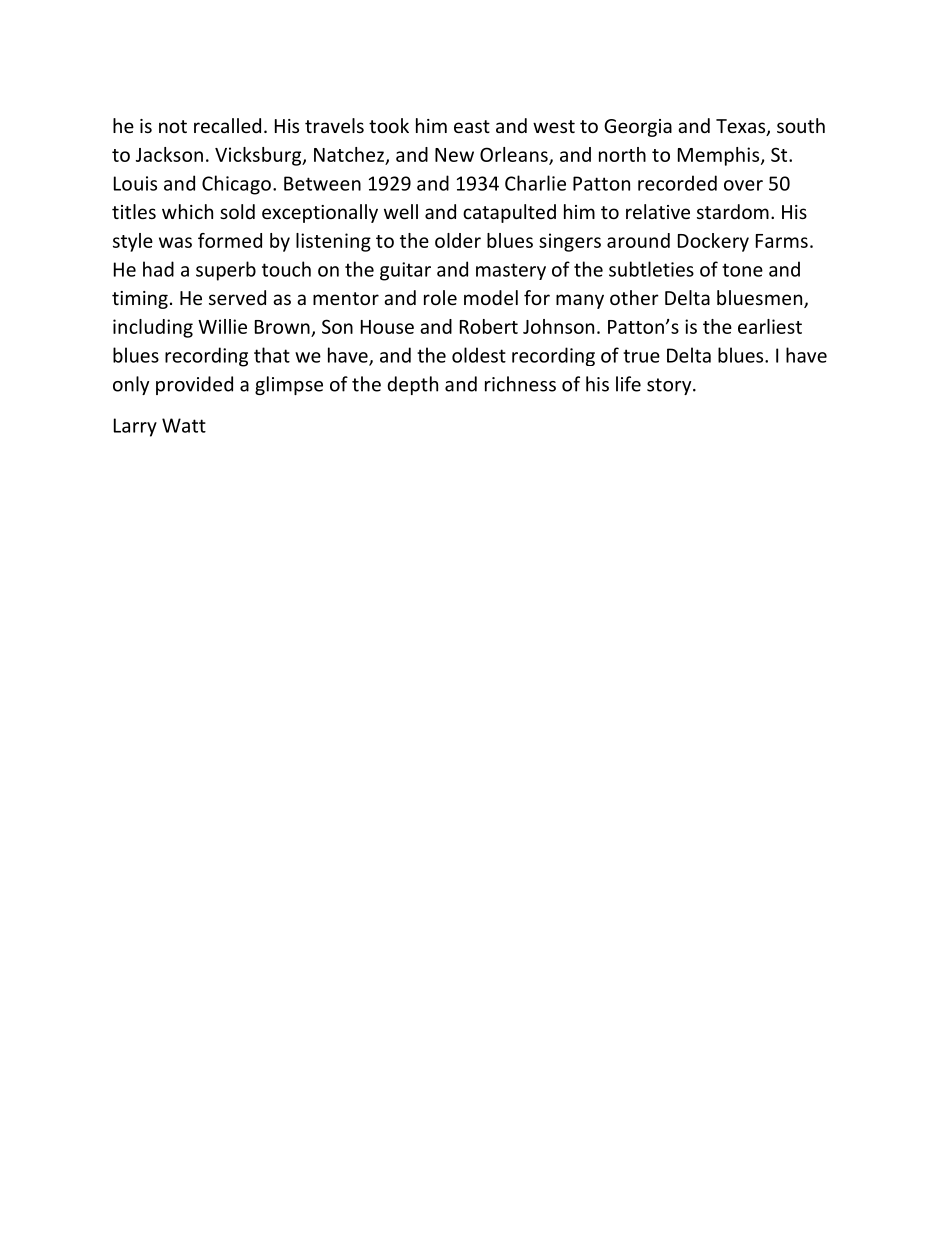 Image resolution: width=952 pixels, height=1233 pixels. I want to click on recalled, so click(227, 125).
